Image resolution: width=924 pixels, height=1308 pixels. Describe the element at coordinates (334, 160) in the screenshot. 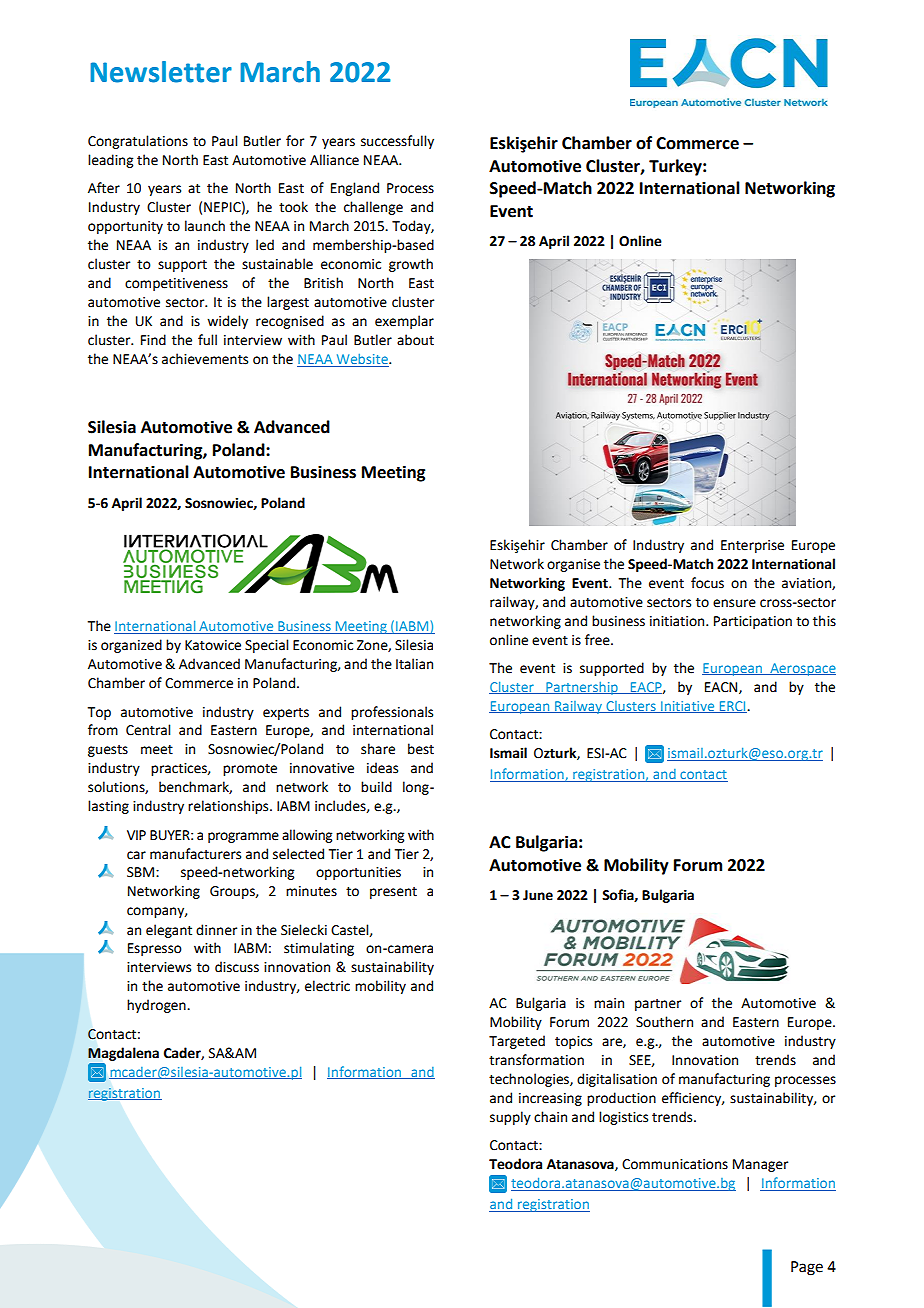

I see `Alliance` at that location.
